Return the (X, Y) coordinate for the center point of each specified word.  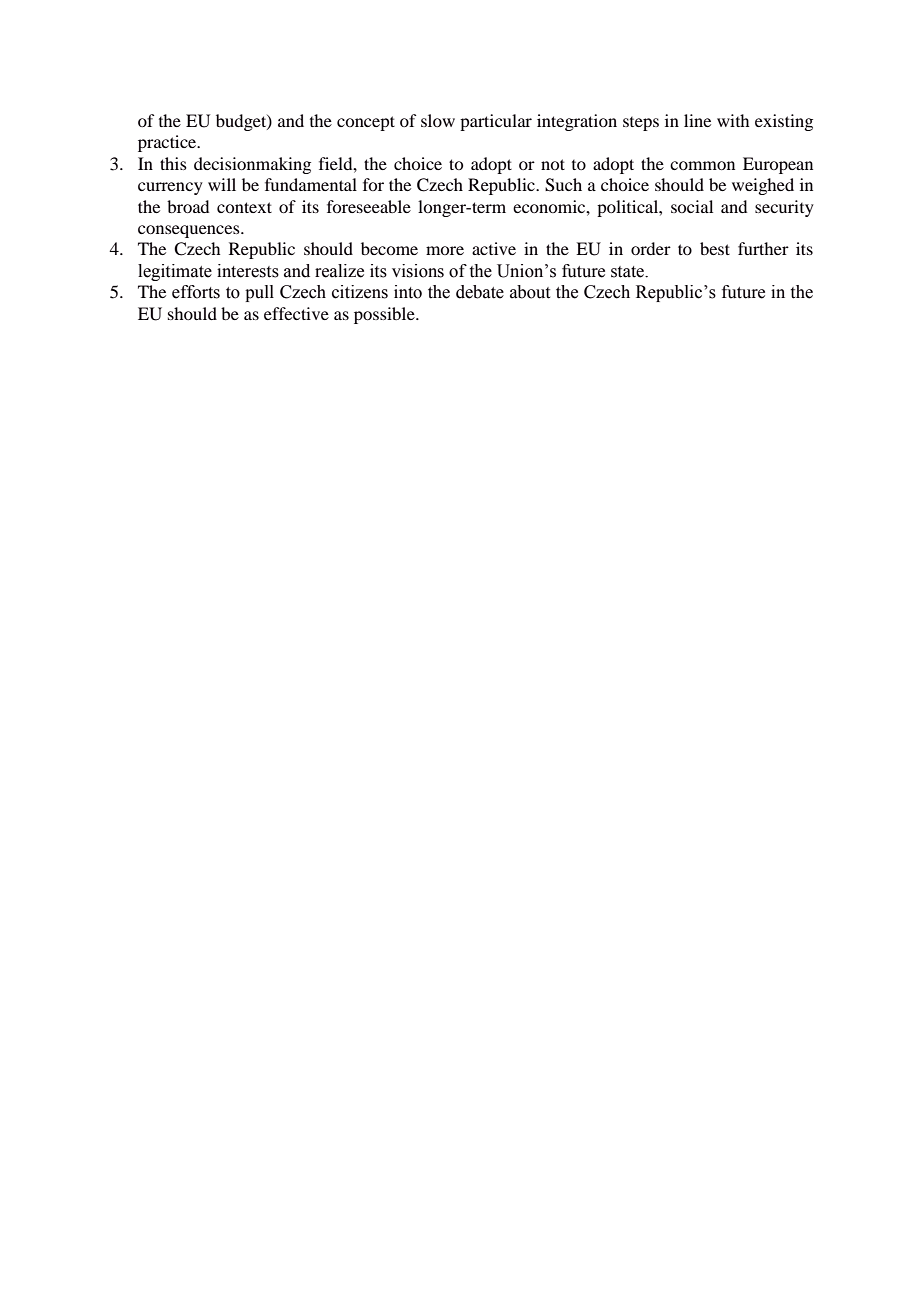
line (697, 120)
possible (385, 315)
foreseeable (369, 206)
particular (496, 122)
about (530, 292)
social (692, 206)
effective (296, 313)
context (244, 207)
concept (366, 123)
